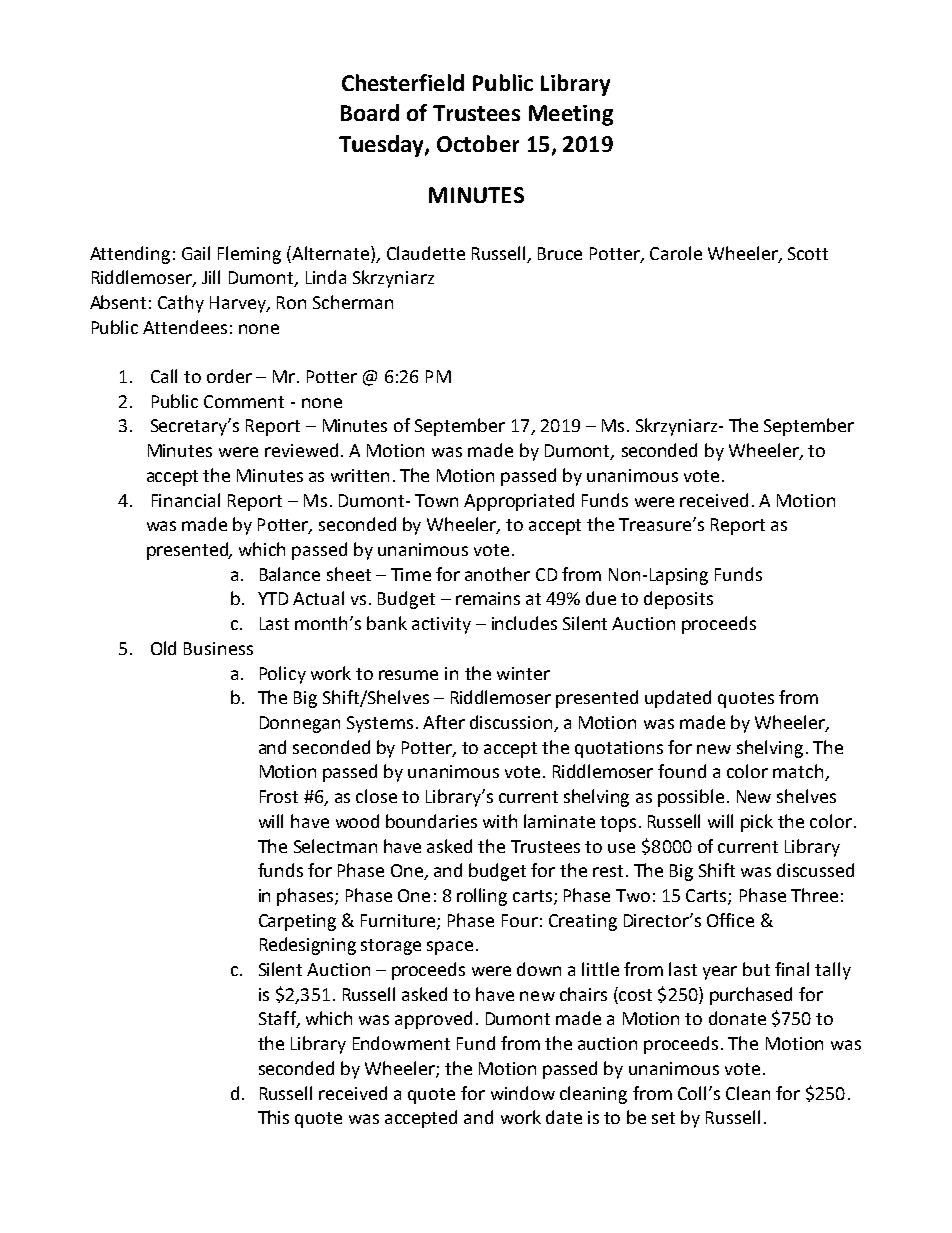 The image size is (952, 1233). I want to click on After, so click(444, 722).
